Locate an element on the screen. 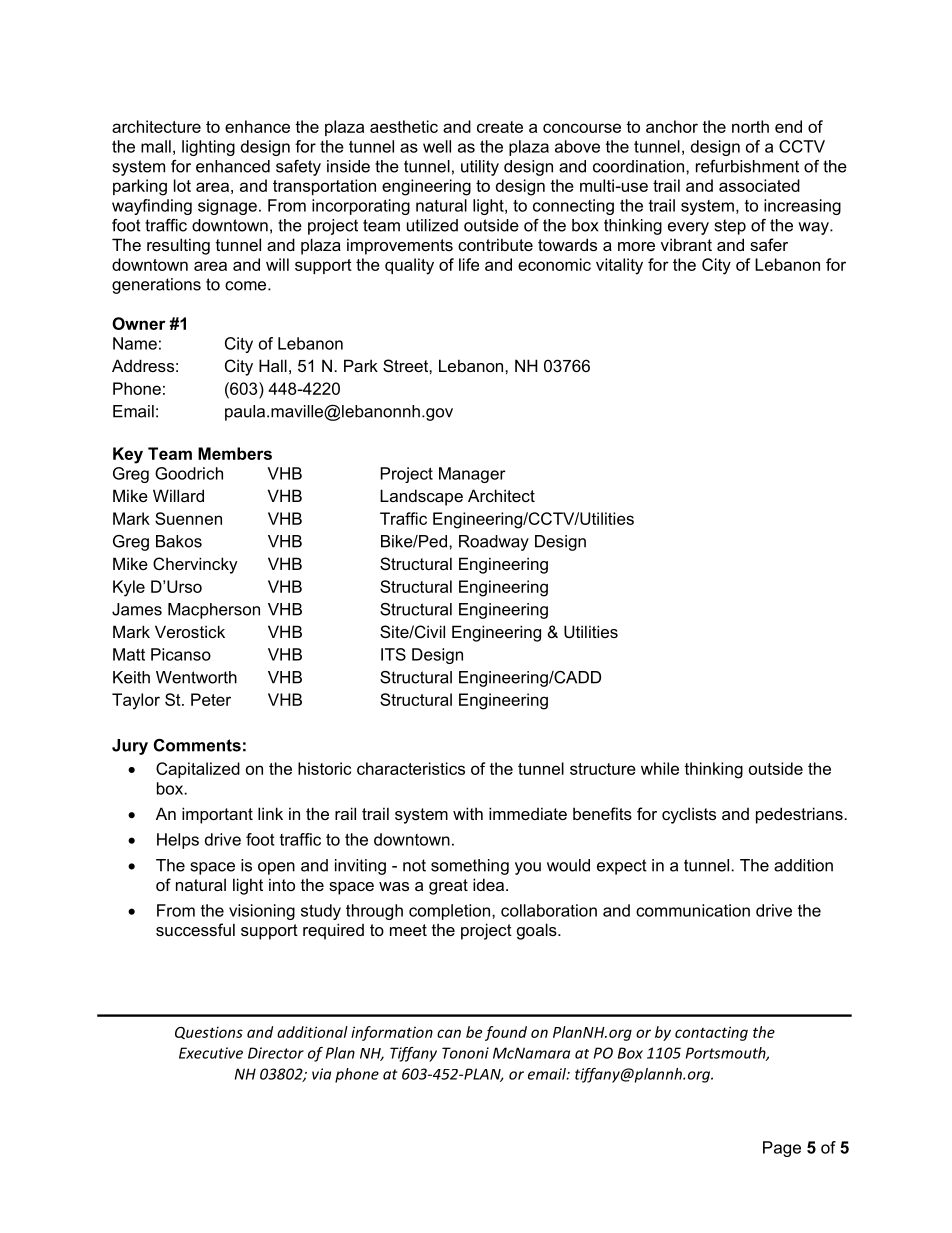 This screenshot has width=952, height=1233. utility is located at coordinates (480, 168).
